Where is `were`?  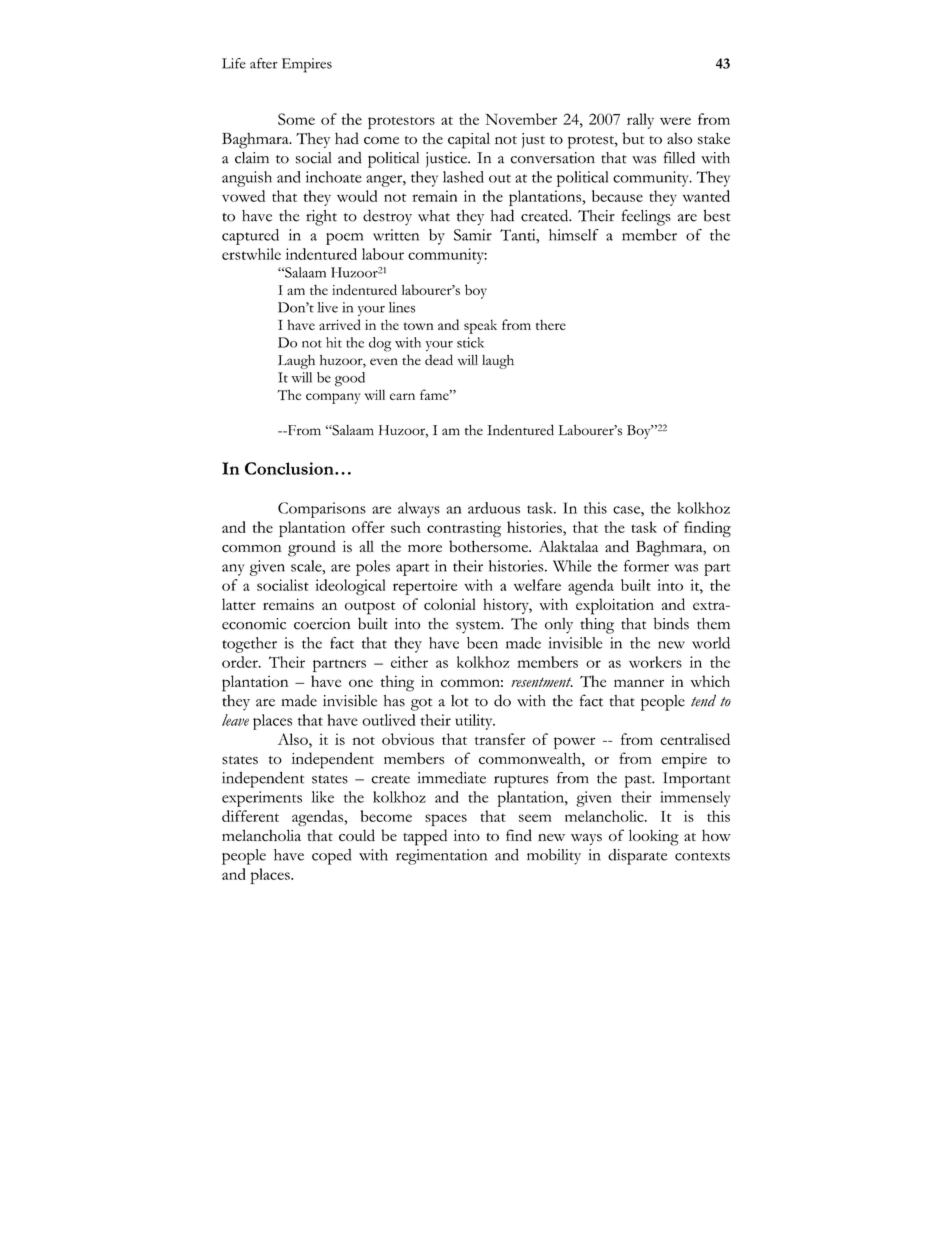 were is located at coordinates (675, 121).
